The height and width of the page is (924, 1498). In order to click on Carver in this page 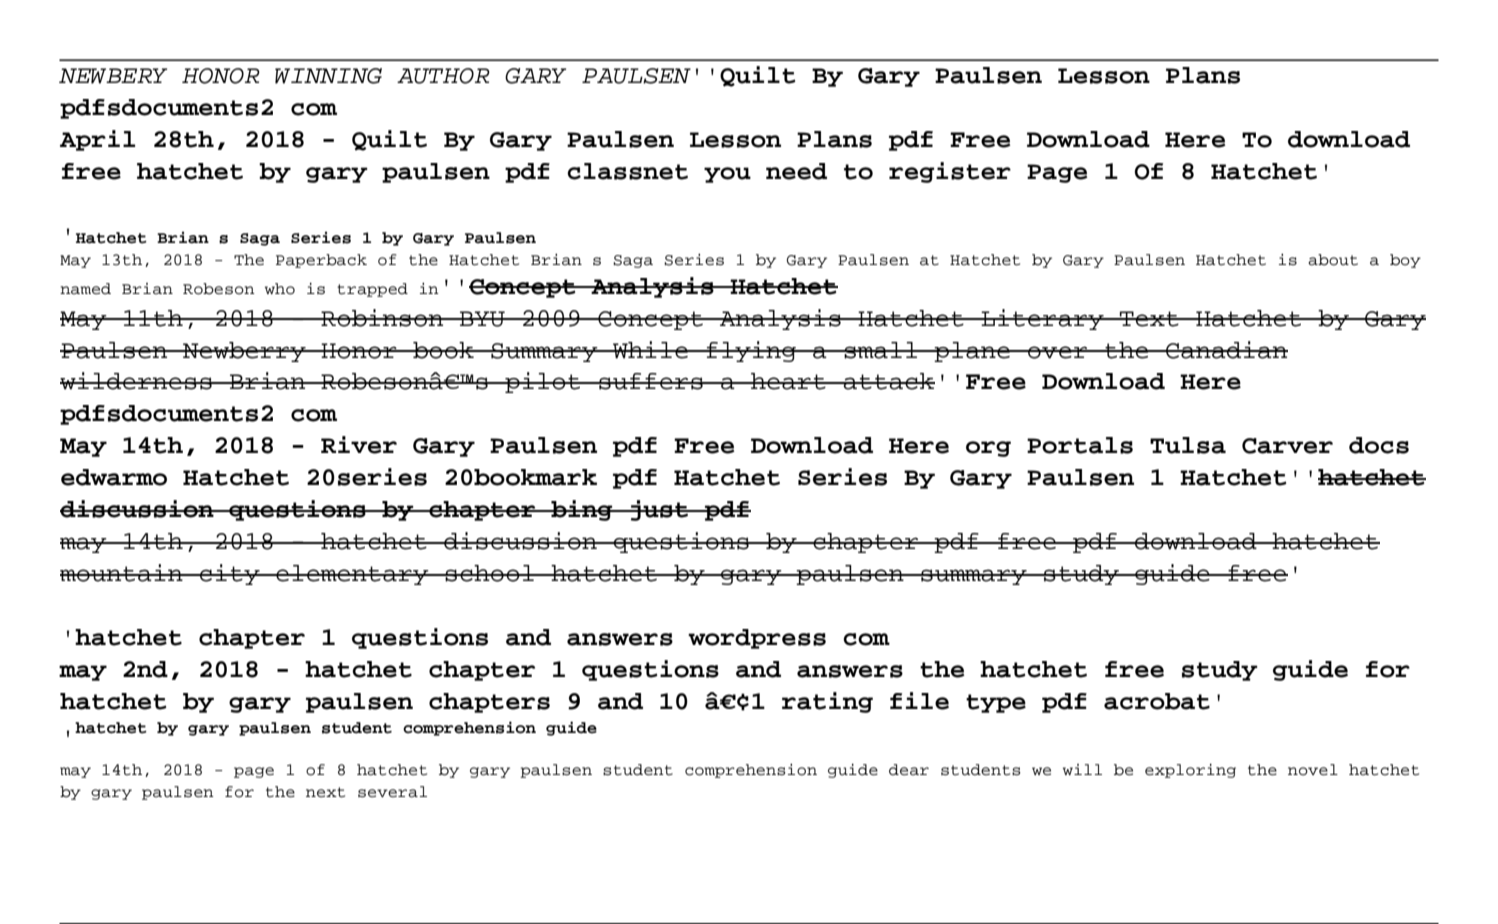, I will do `click(1287, 446)`.
